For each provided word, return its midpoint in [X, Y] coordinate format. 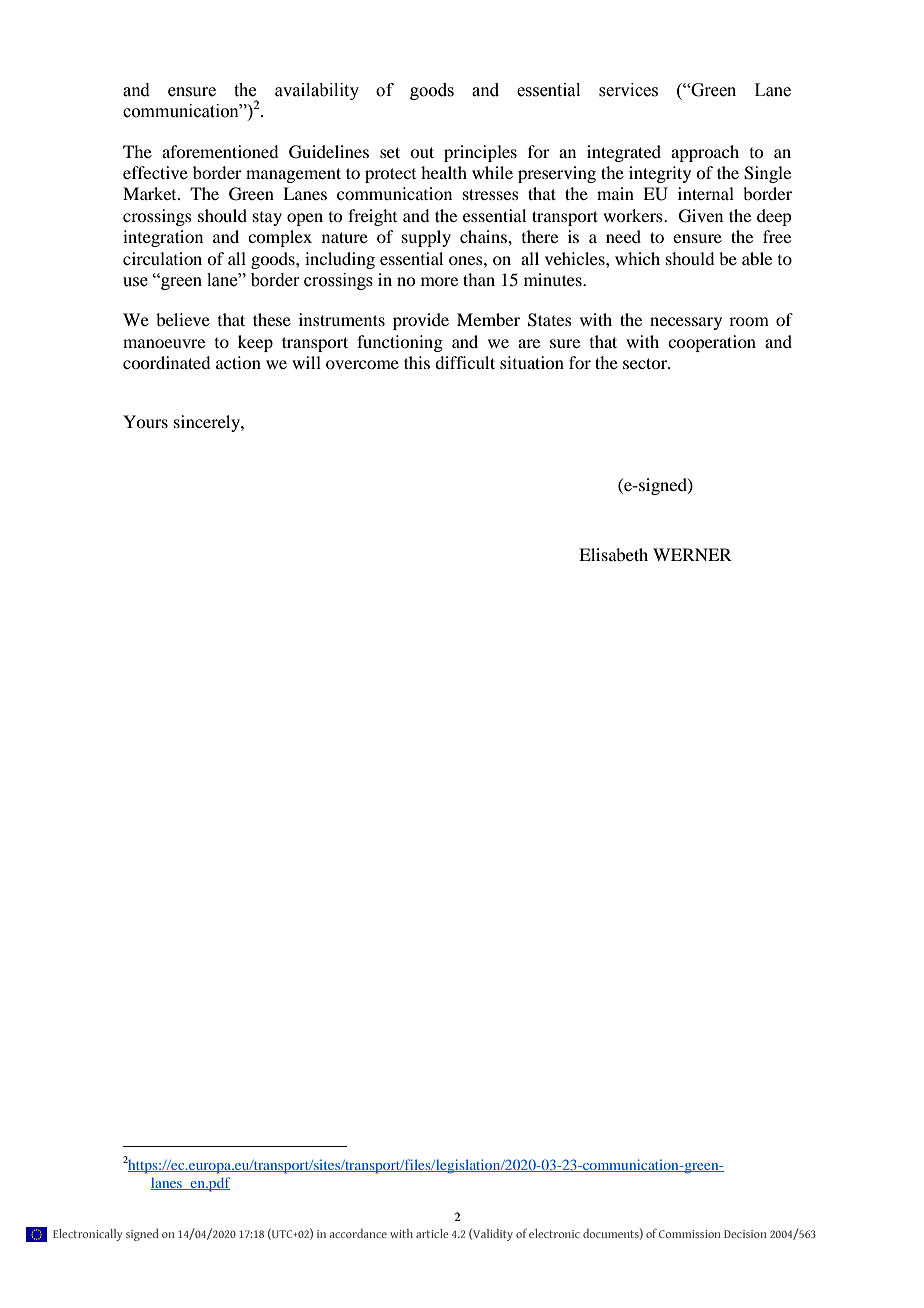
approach [705, 153]
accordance [358, 1233]
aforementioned [220, 151]
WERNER [692, 554]
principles [480, 153]
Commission [690, 1234]
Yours [145, 421]
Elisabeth [613, 554]
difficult [465, 362]
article [432, 1233]
